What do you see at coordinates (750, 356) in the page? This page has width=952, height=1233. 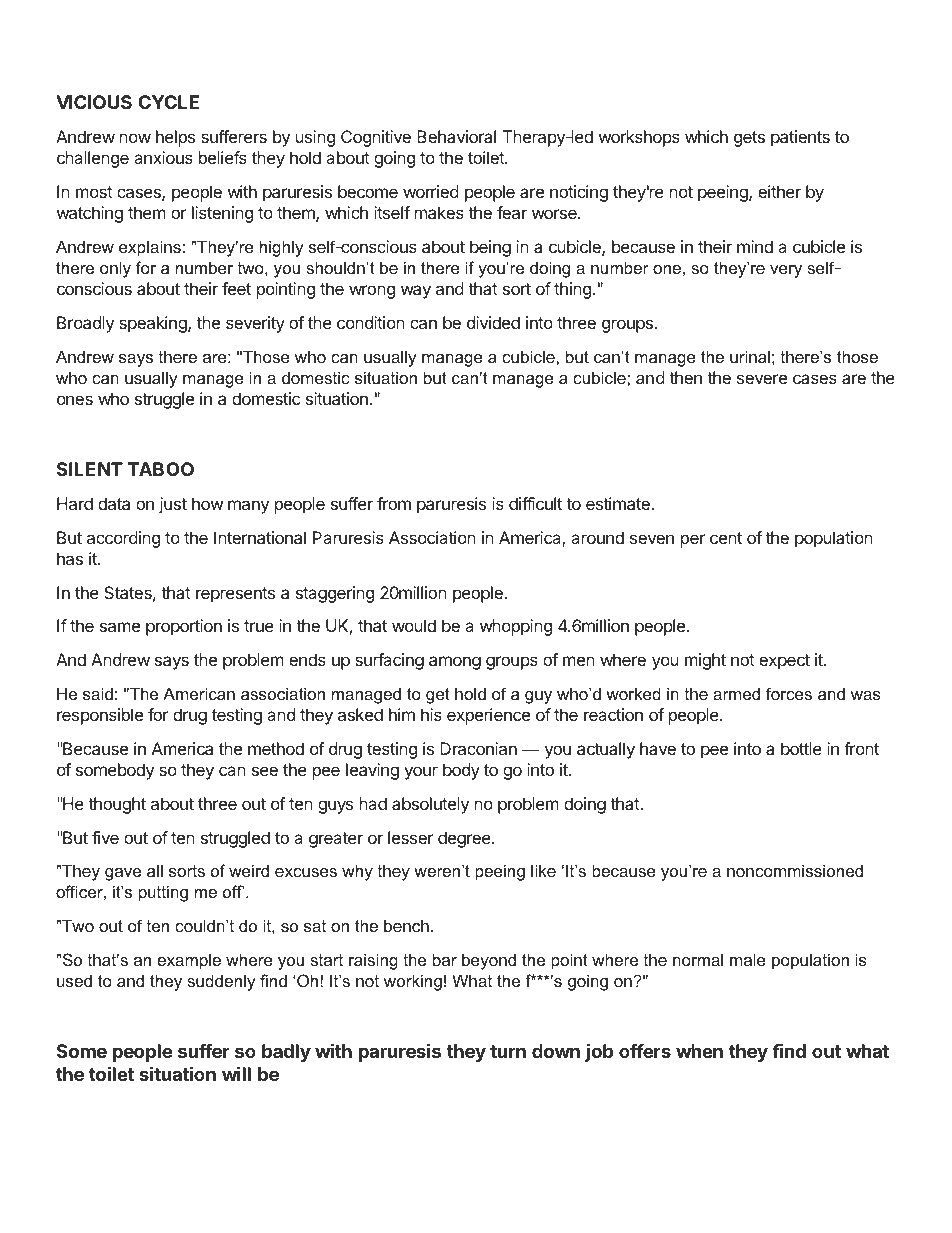 I see `urinal` at bounding box center [750, 356].
